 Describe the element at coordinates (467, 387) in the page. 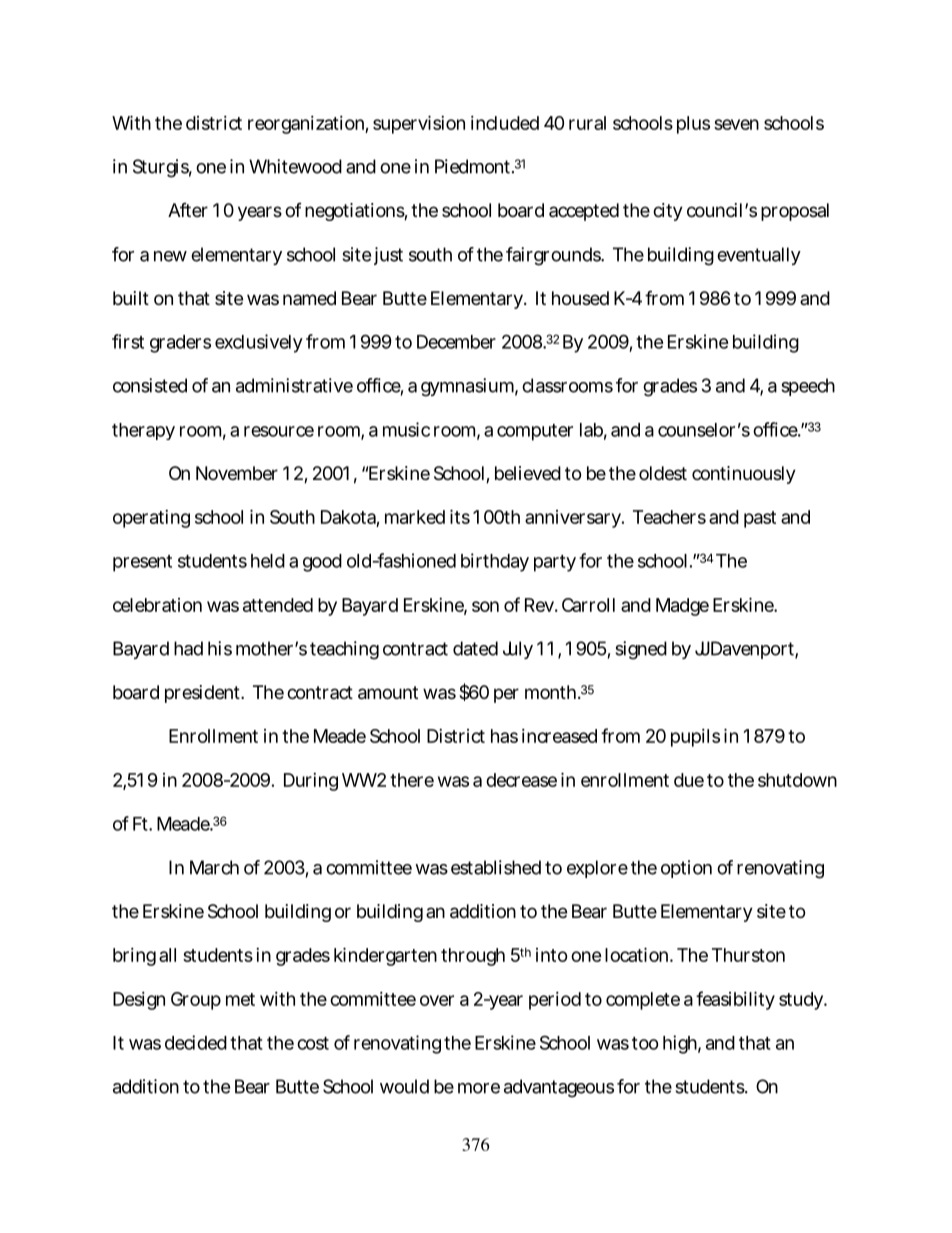

I see `gymnasium` at that location.
